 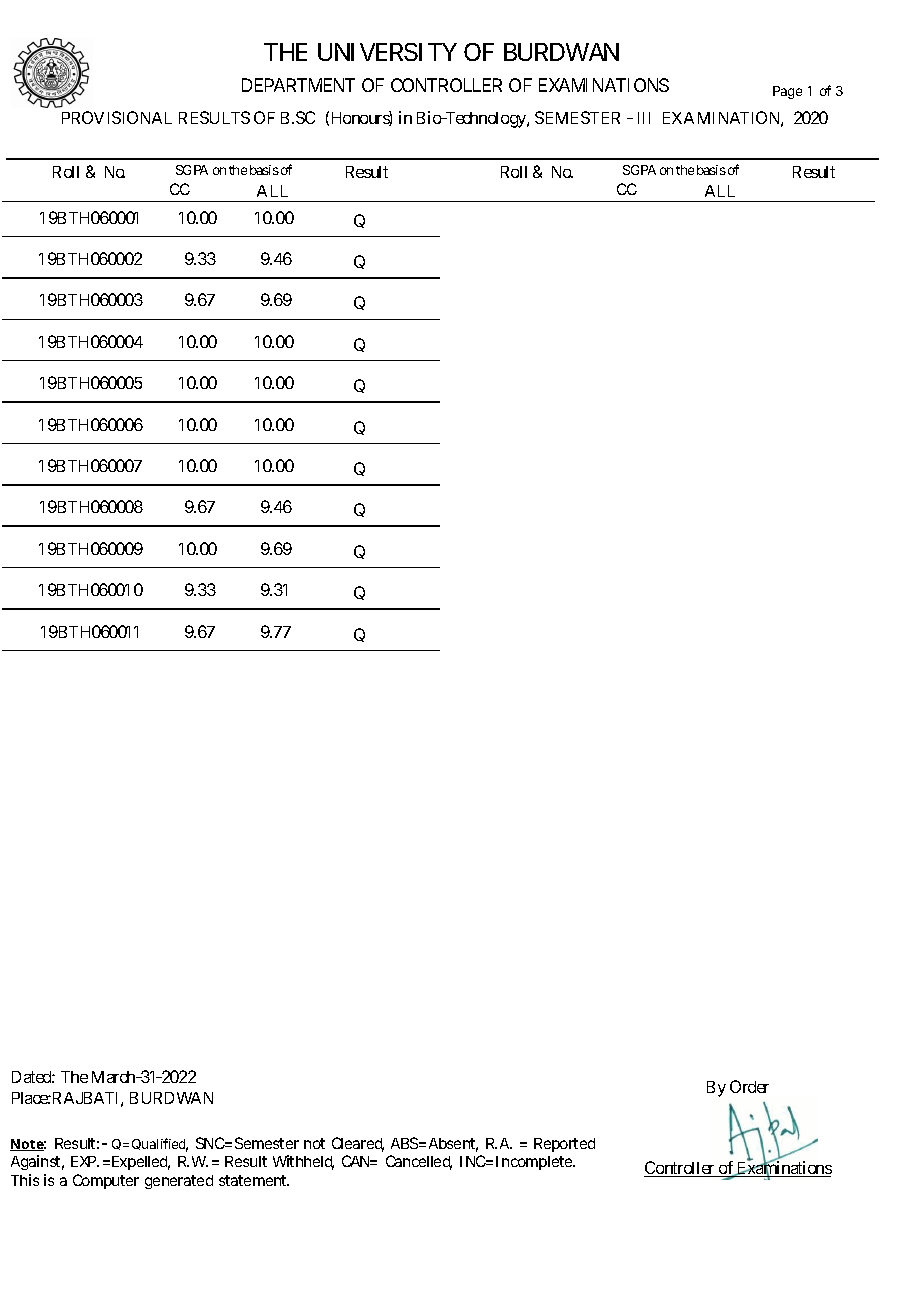 I want to click on Cleared, so click(x=358, y=1144).
